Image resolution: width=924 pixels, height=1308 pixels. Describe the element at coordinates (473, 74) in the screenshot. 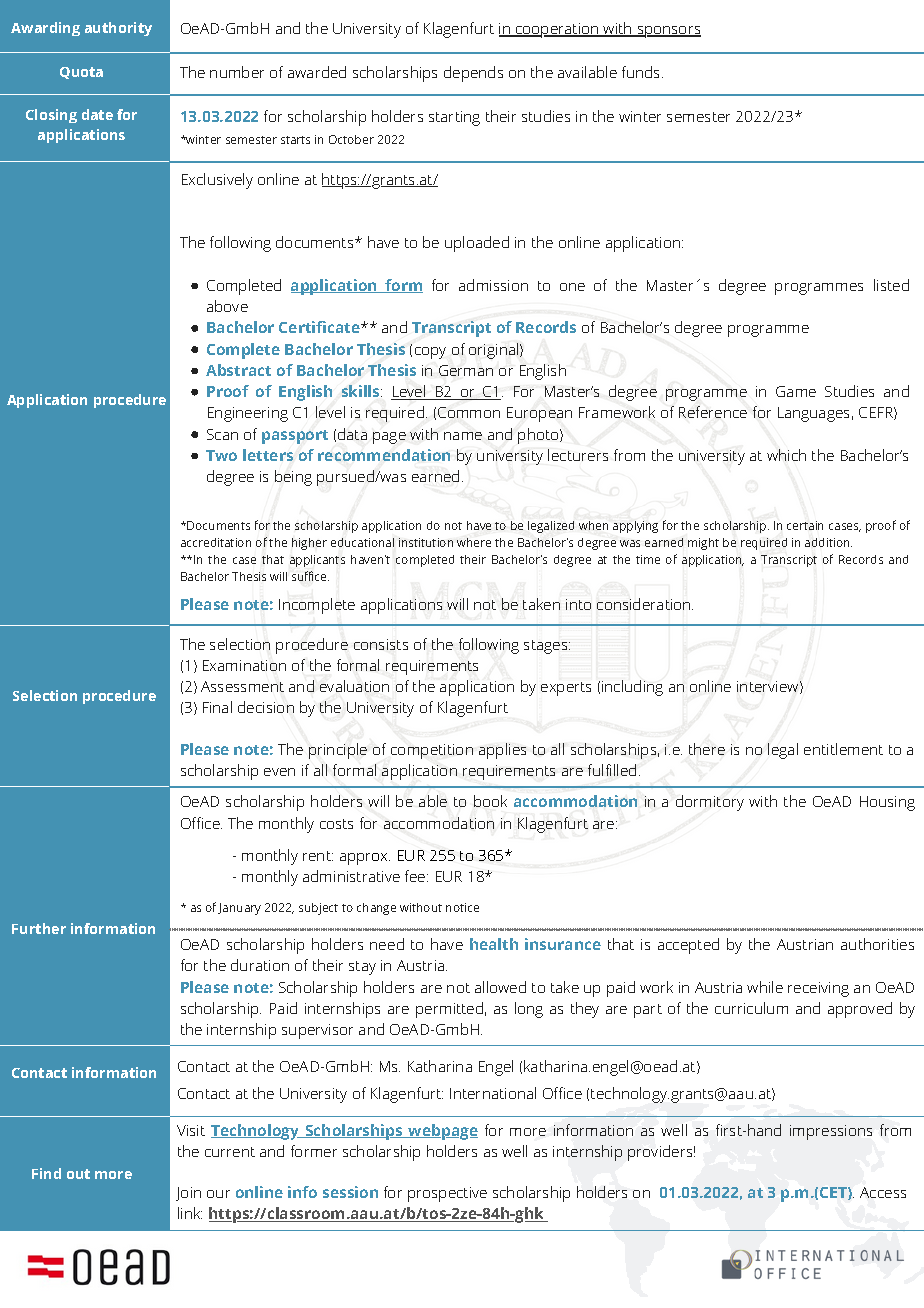

I see `depends` at that location.
